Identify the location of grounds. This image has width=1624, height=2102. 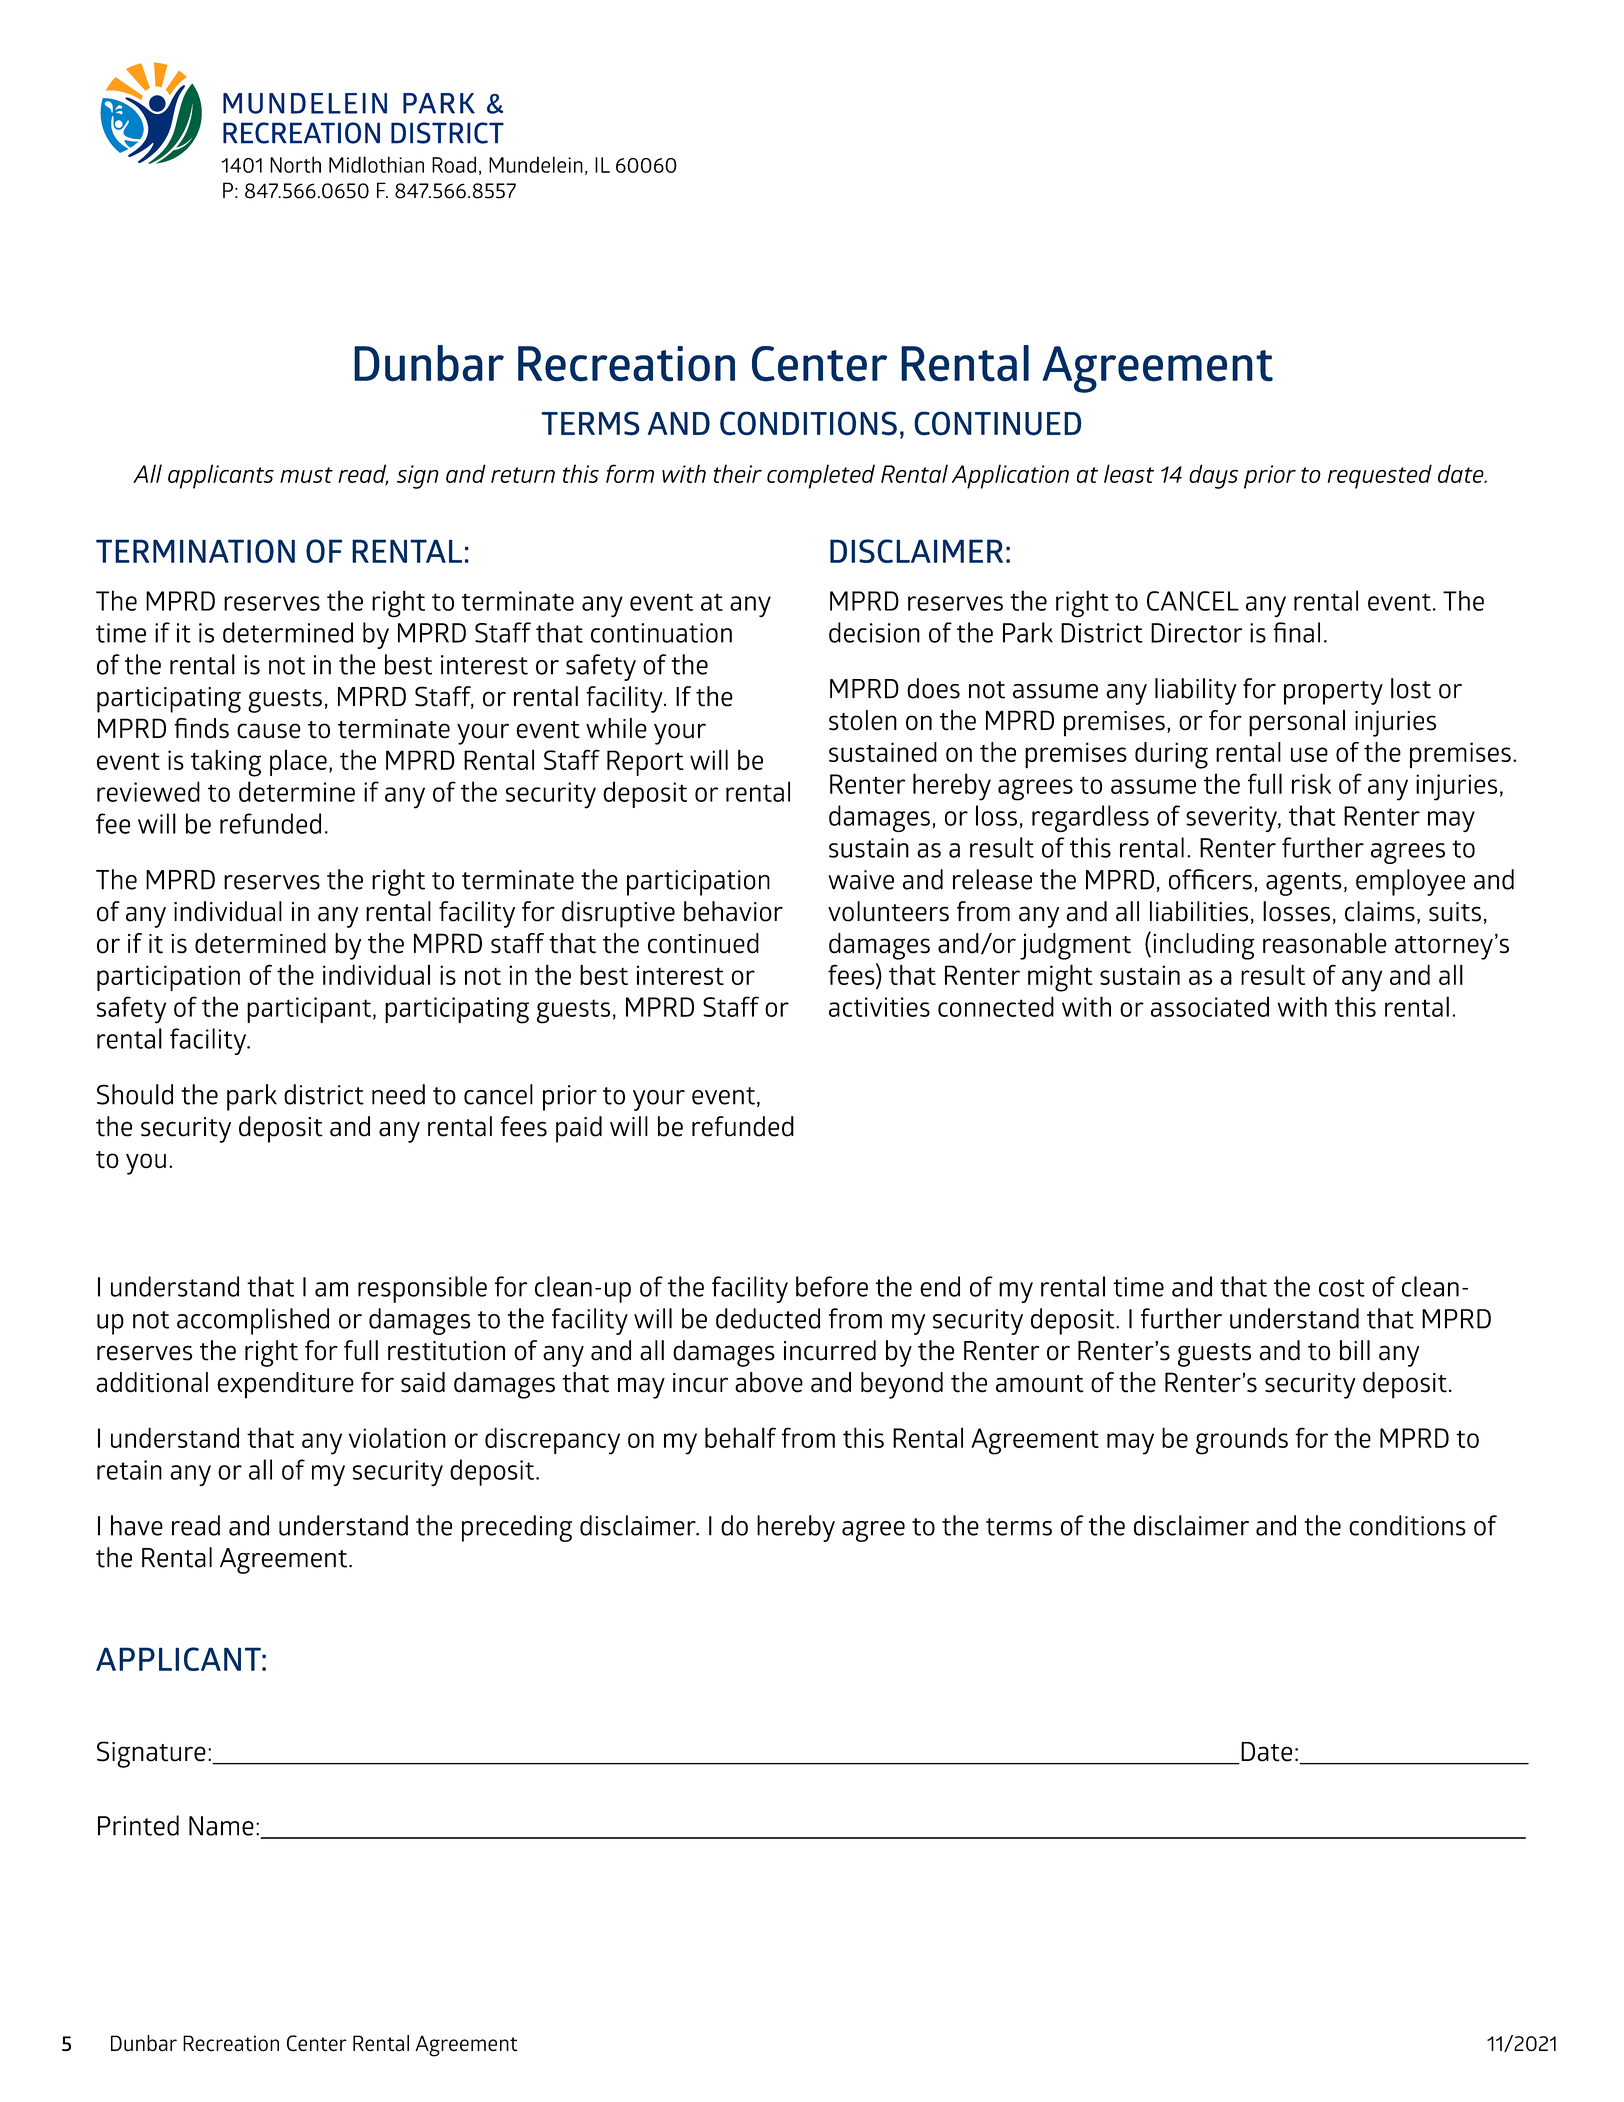
(1242, 1441).
